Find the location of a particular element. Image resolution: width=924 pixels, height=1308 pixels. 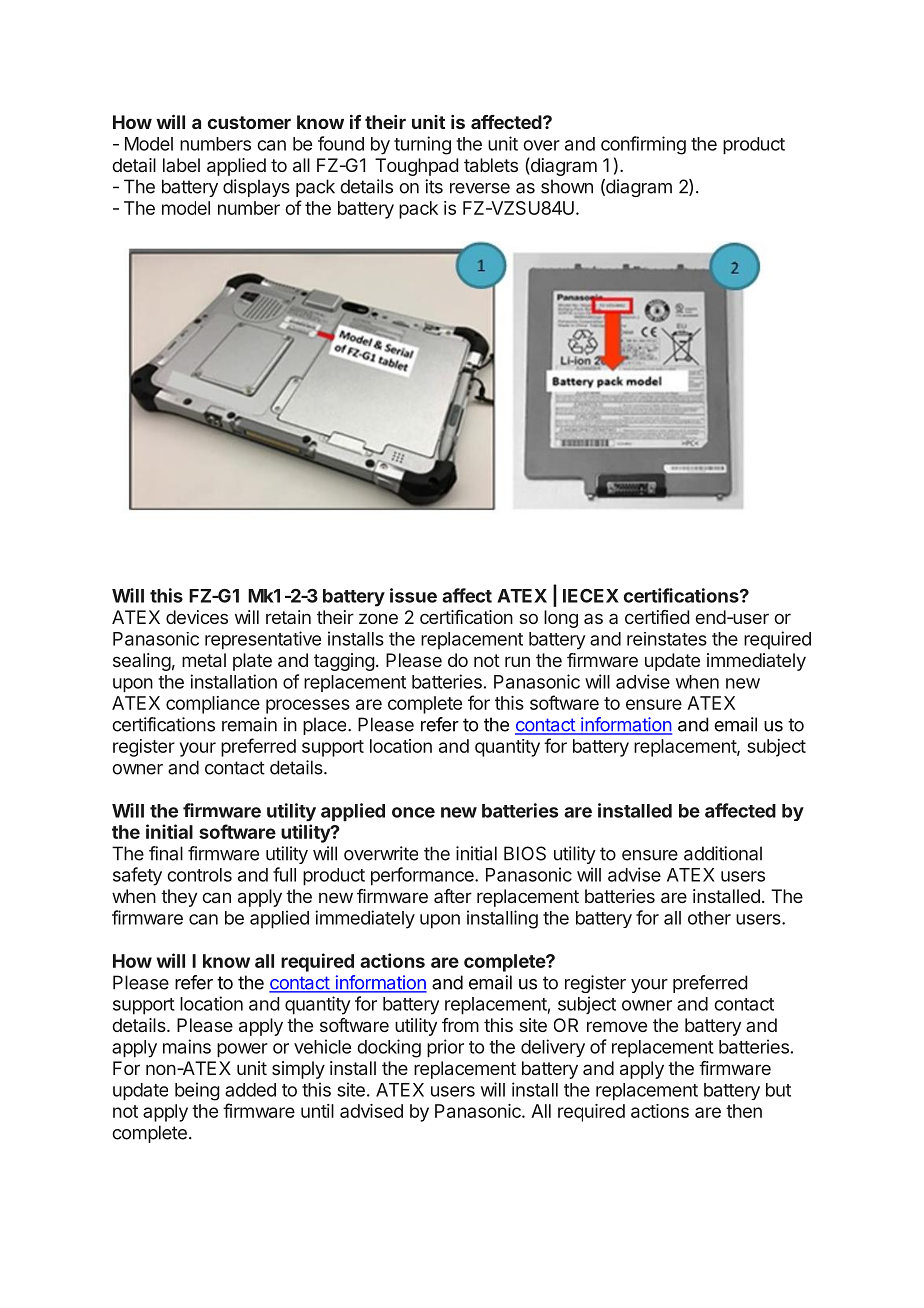

issue is located at coordinates (413, 595).
